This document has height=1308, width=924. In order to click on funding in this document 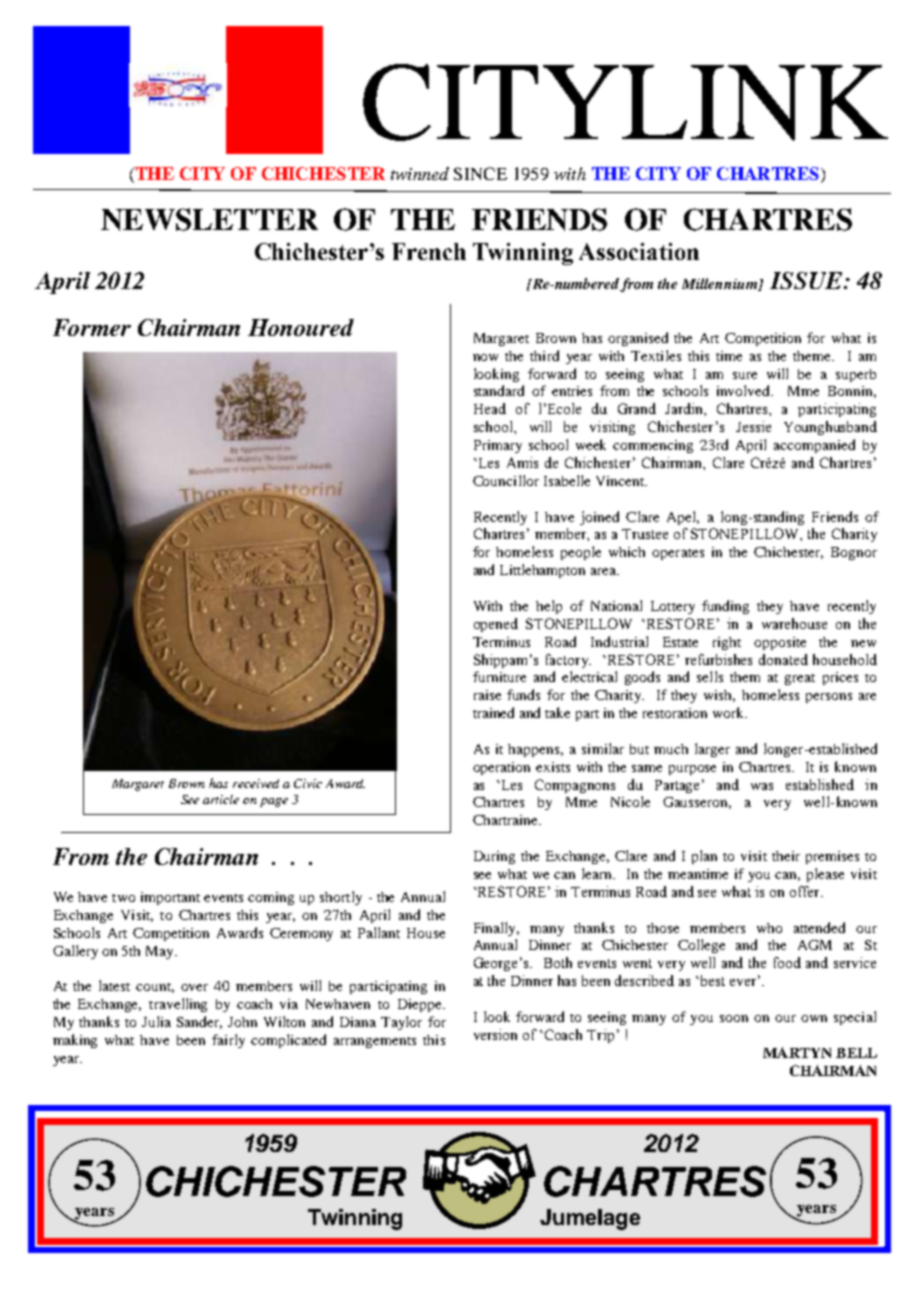, I will do `click(725, 607)`.
